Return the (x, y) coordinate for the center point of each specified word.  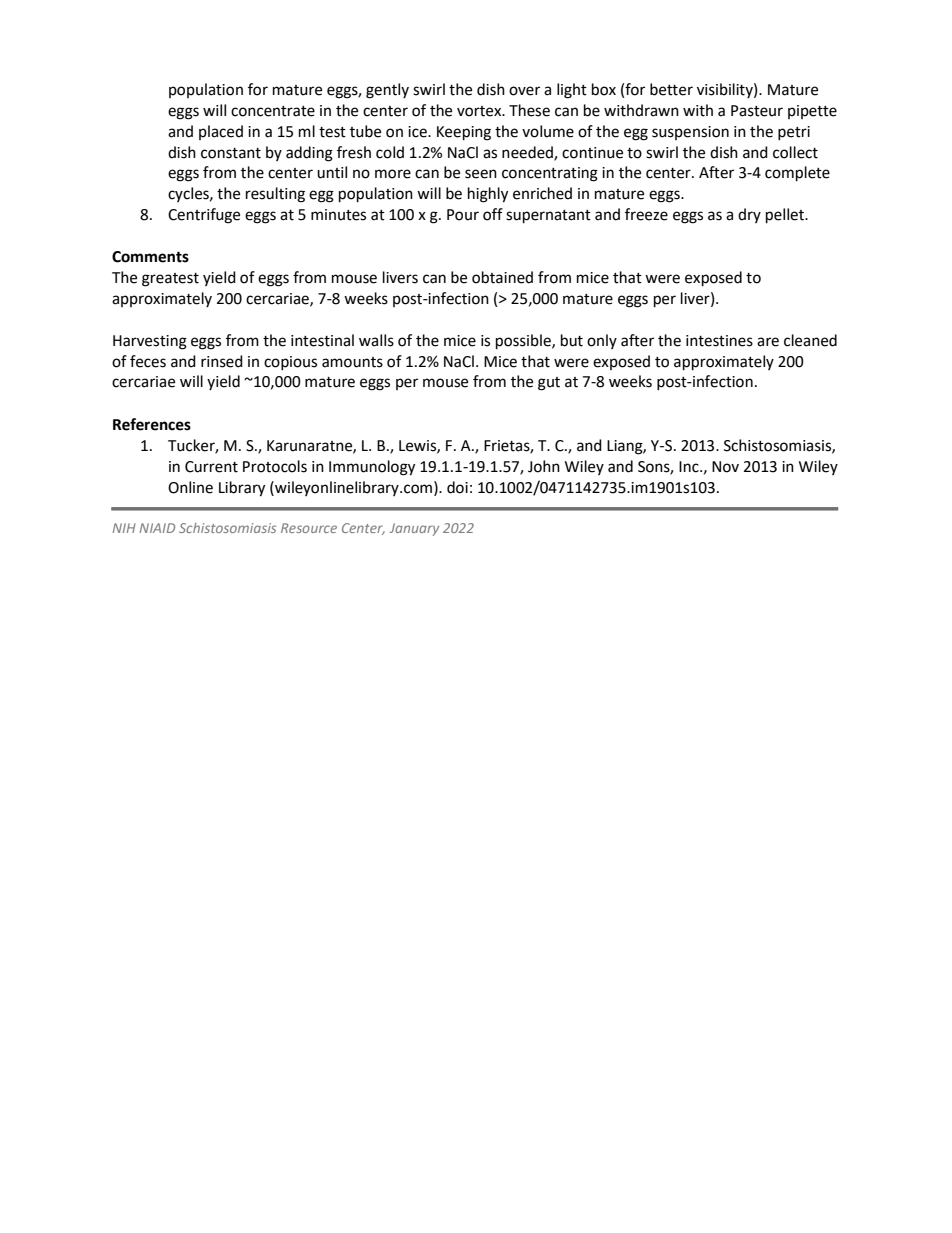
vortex (480, 111)
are (768, 342)
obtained (502, 277)
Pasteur (757, 111)
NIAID (157, 528)
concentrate (273, 111)
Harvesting (150, 342)
